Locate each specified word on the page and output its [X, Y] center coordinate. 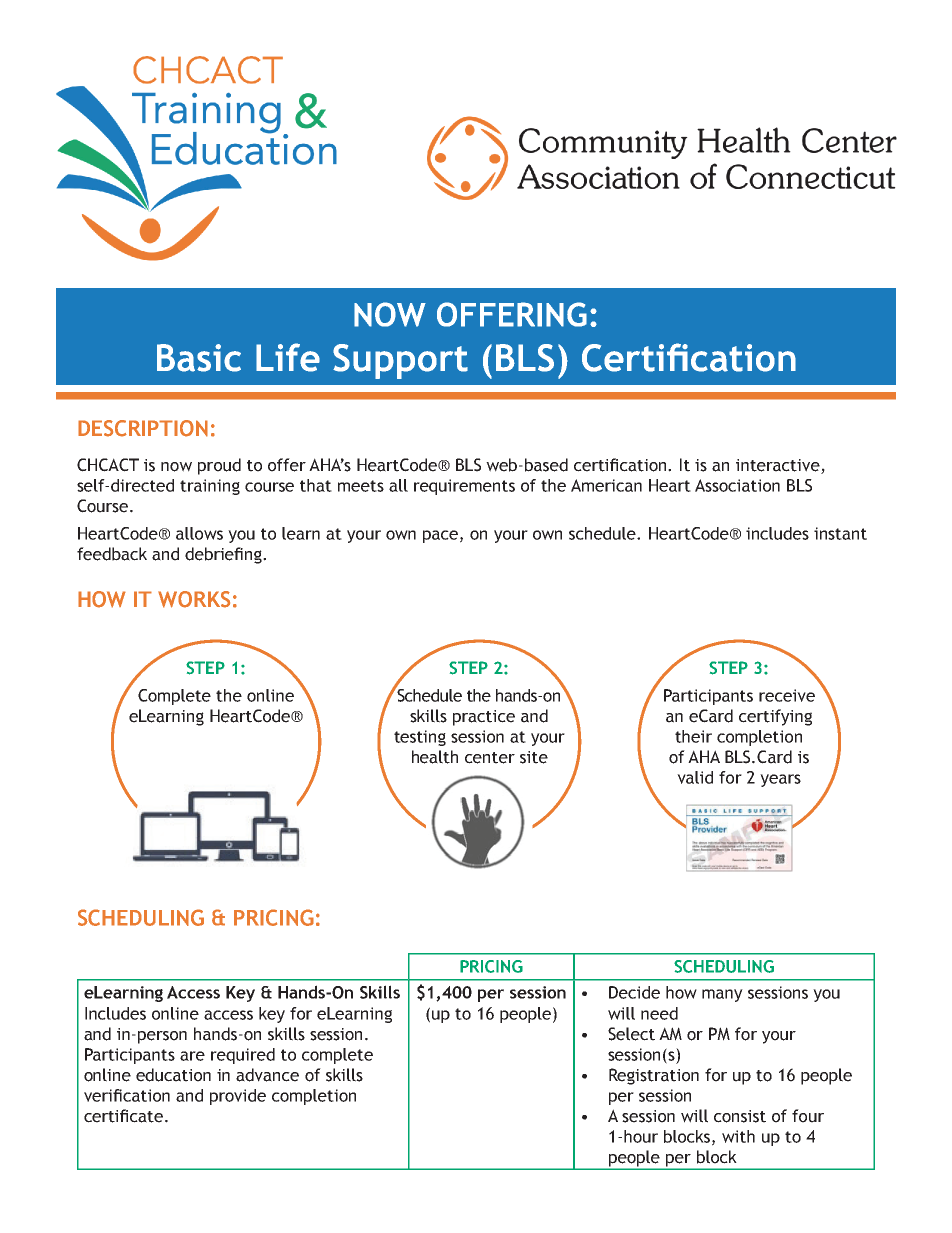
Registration [654, 1076]
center [490, 758]
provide [238, 1097]
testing [420, 738]
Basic [199, 358]
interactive [778, 465]
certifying [775, 717]
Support [400, 361]
